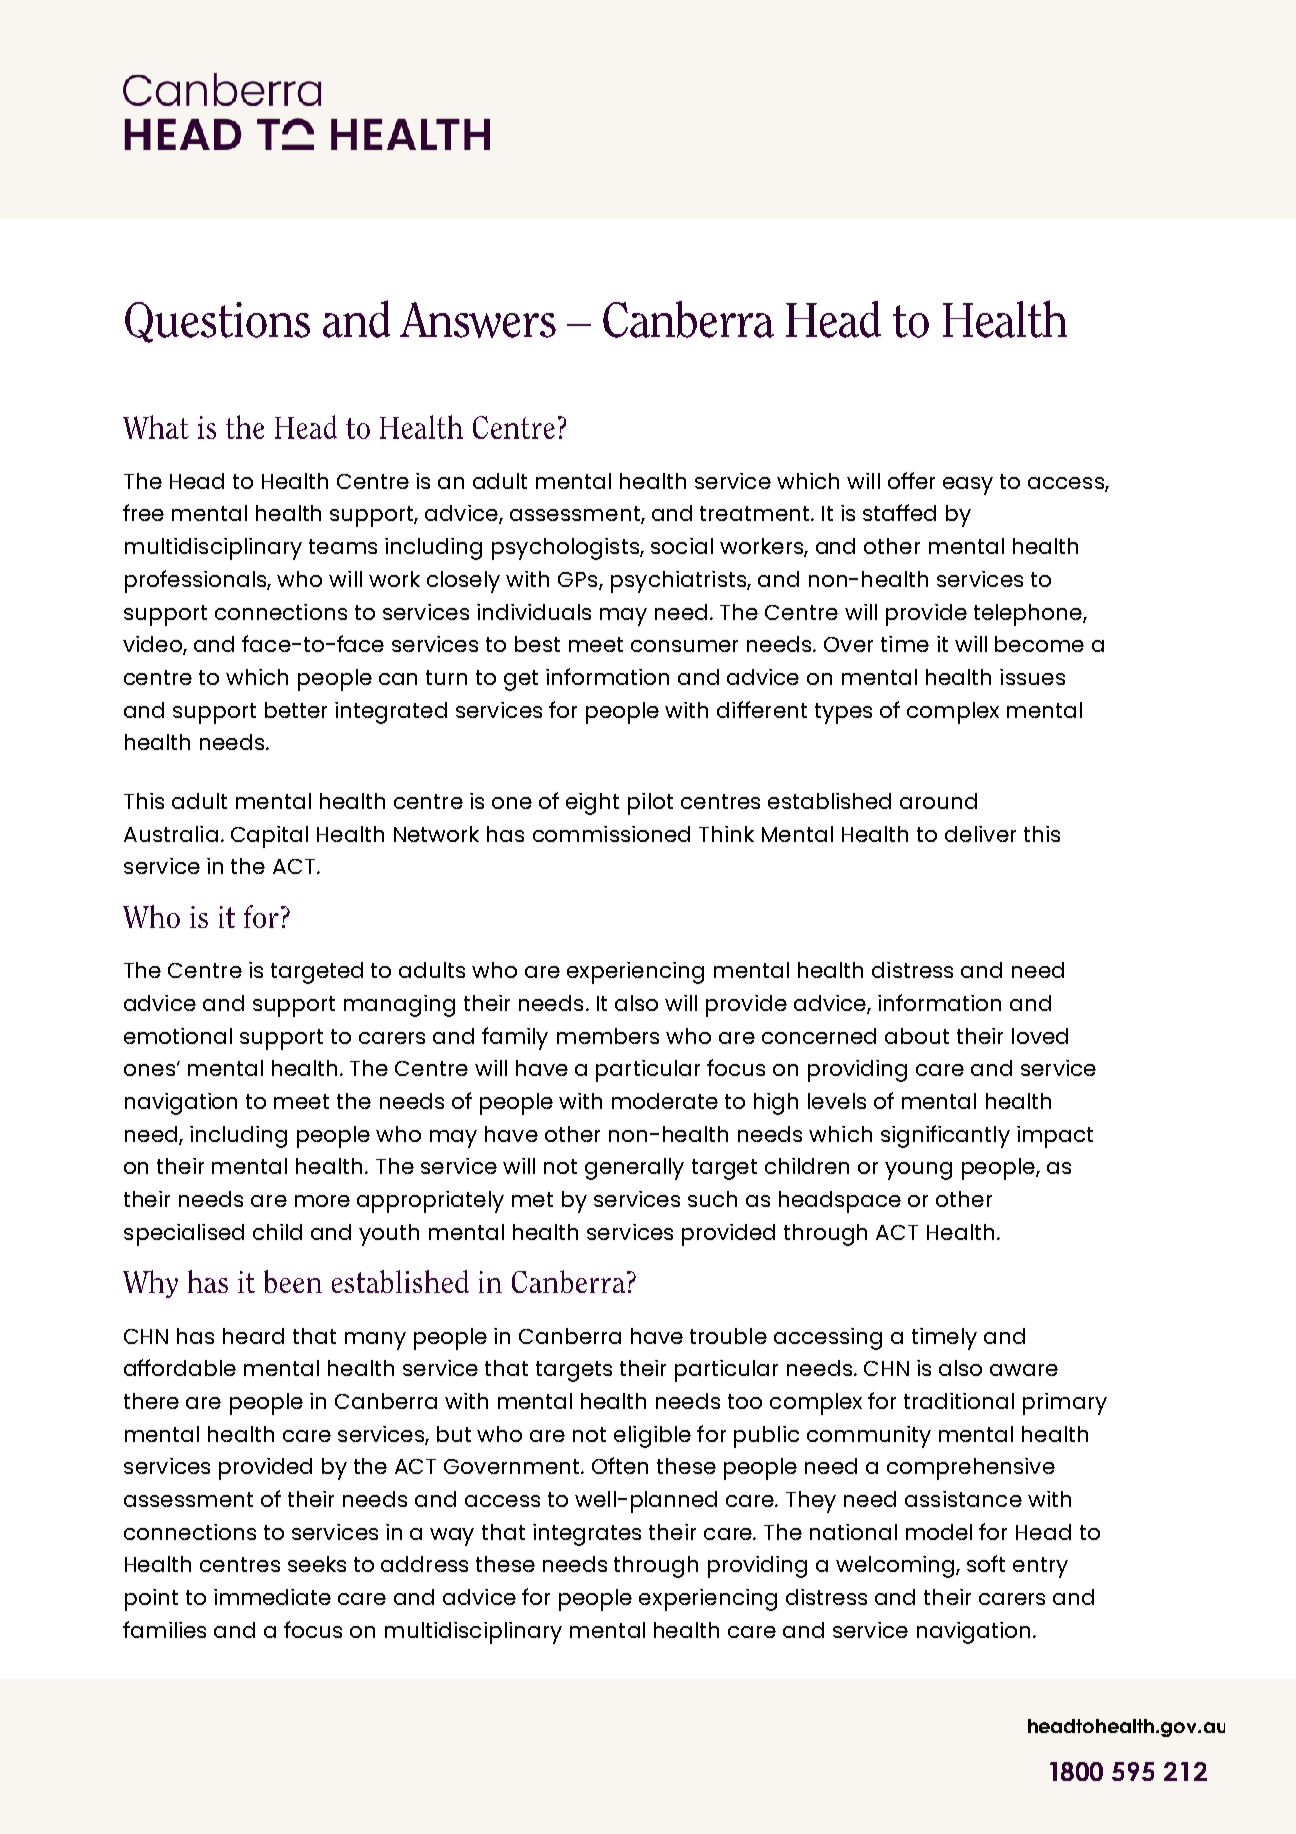 The image size is (1296, 1834). I want to click on Capital, so click(269, 837).
